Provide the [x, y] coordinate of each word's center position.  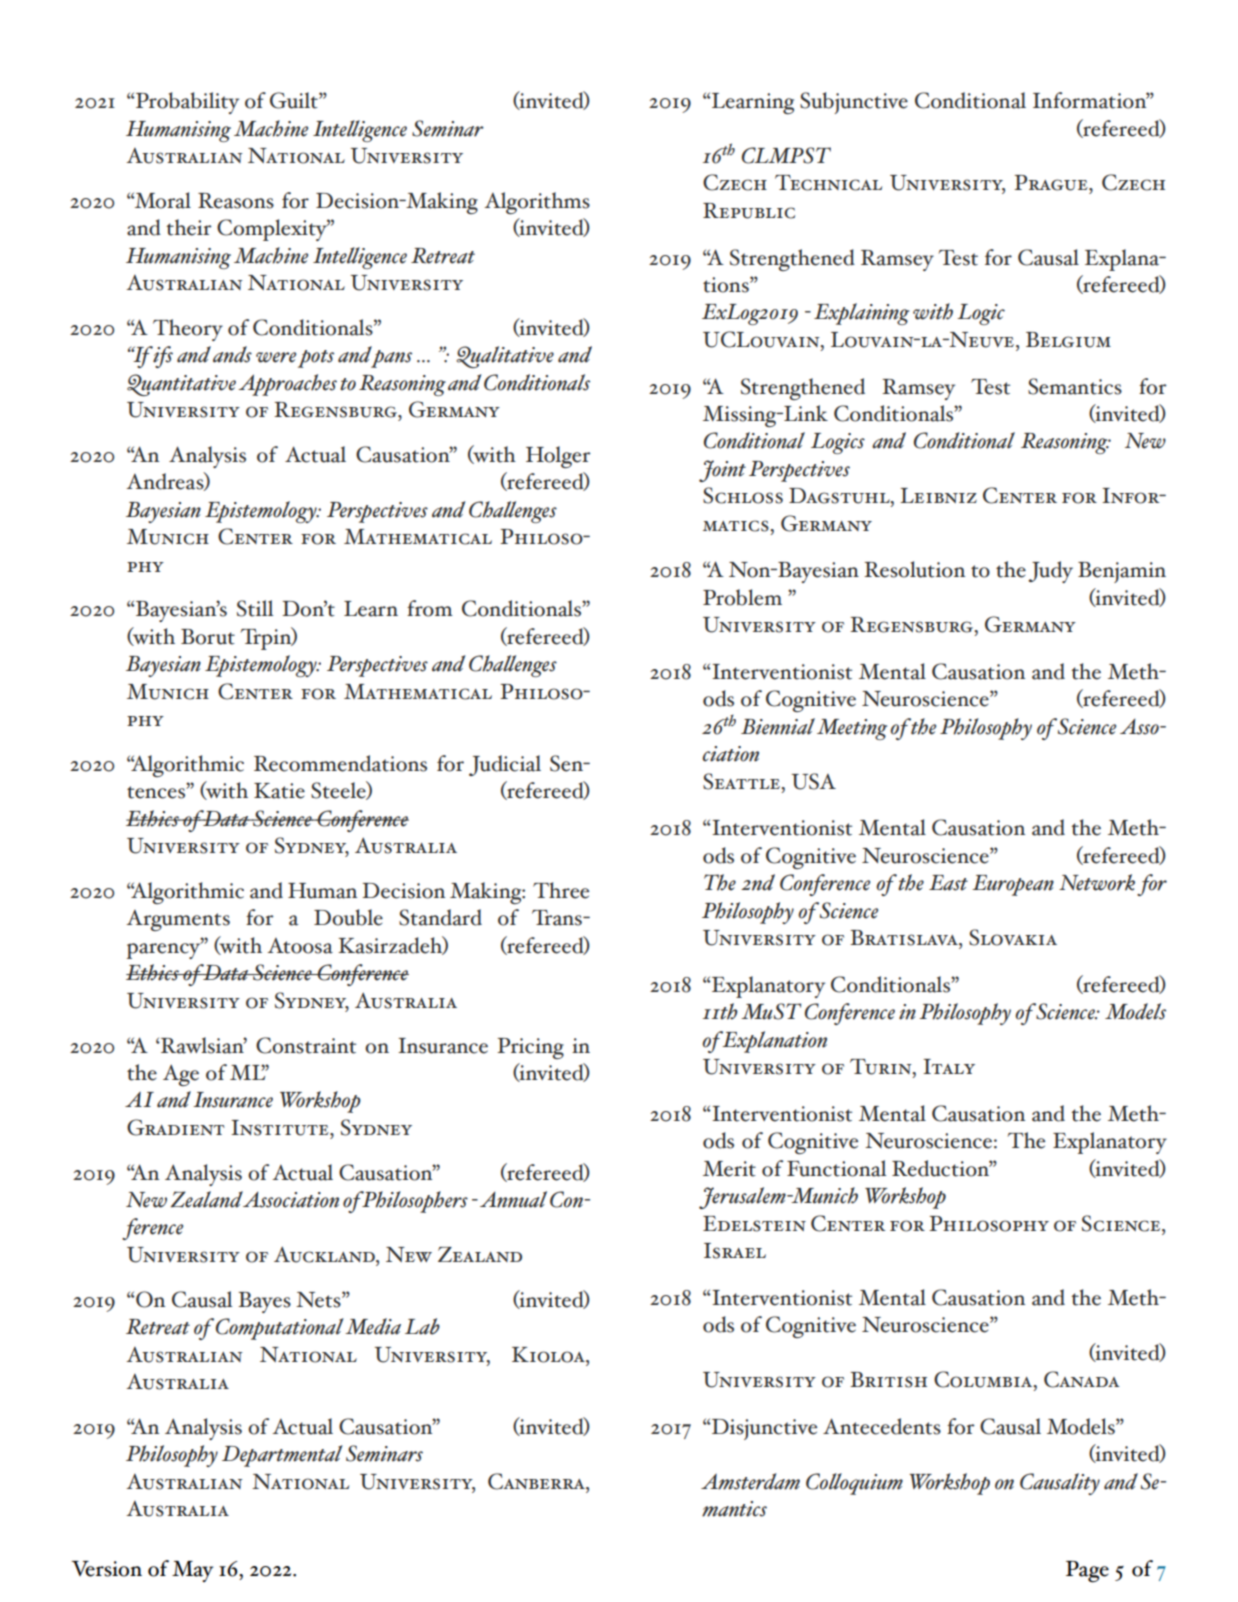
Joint [722, 471]
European [1013, 885]
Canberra [537, 1481]
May [192, 1571]
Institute [281, 1128]
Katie [279, 791]
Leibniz [938, 495]
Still [255, 608]
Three [561, 890]
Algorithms [537, 203]
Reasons [236, 201]
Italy [949, 1066]
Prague [1052, 183]
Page [1087, 1572]
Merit [729, 1169]
